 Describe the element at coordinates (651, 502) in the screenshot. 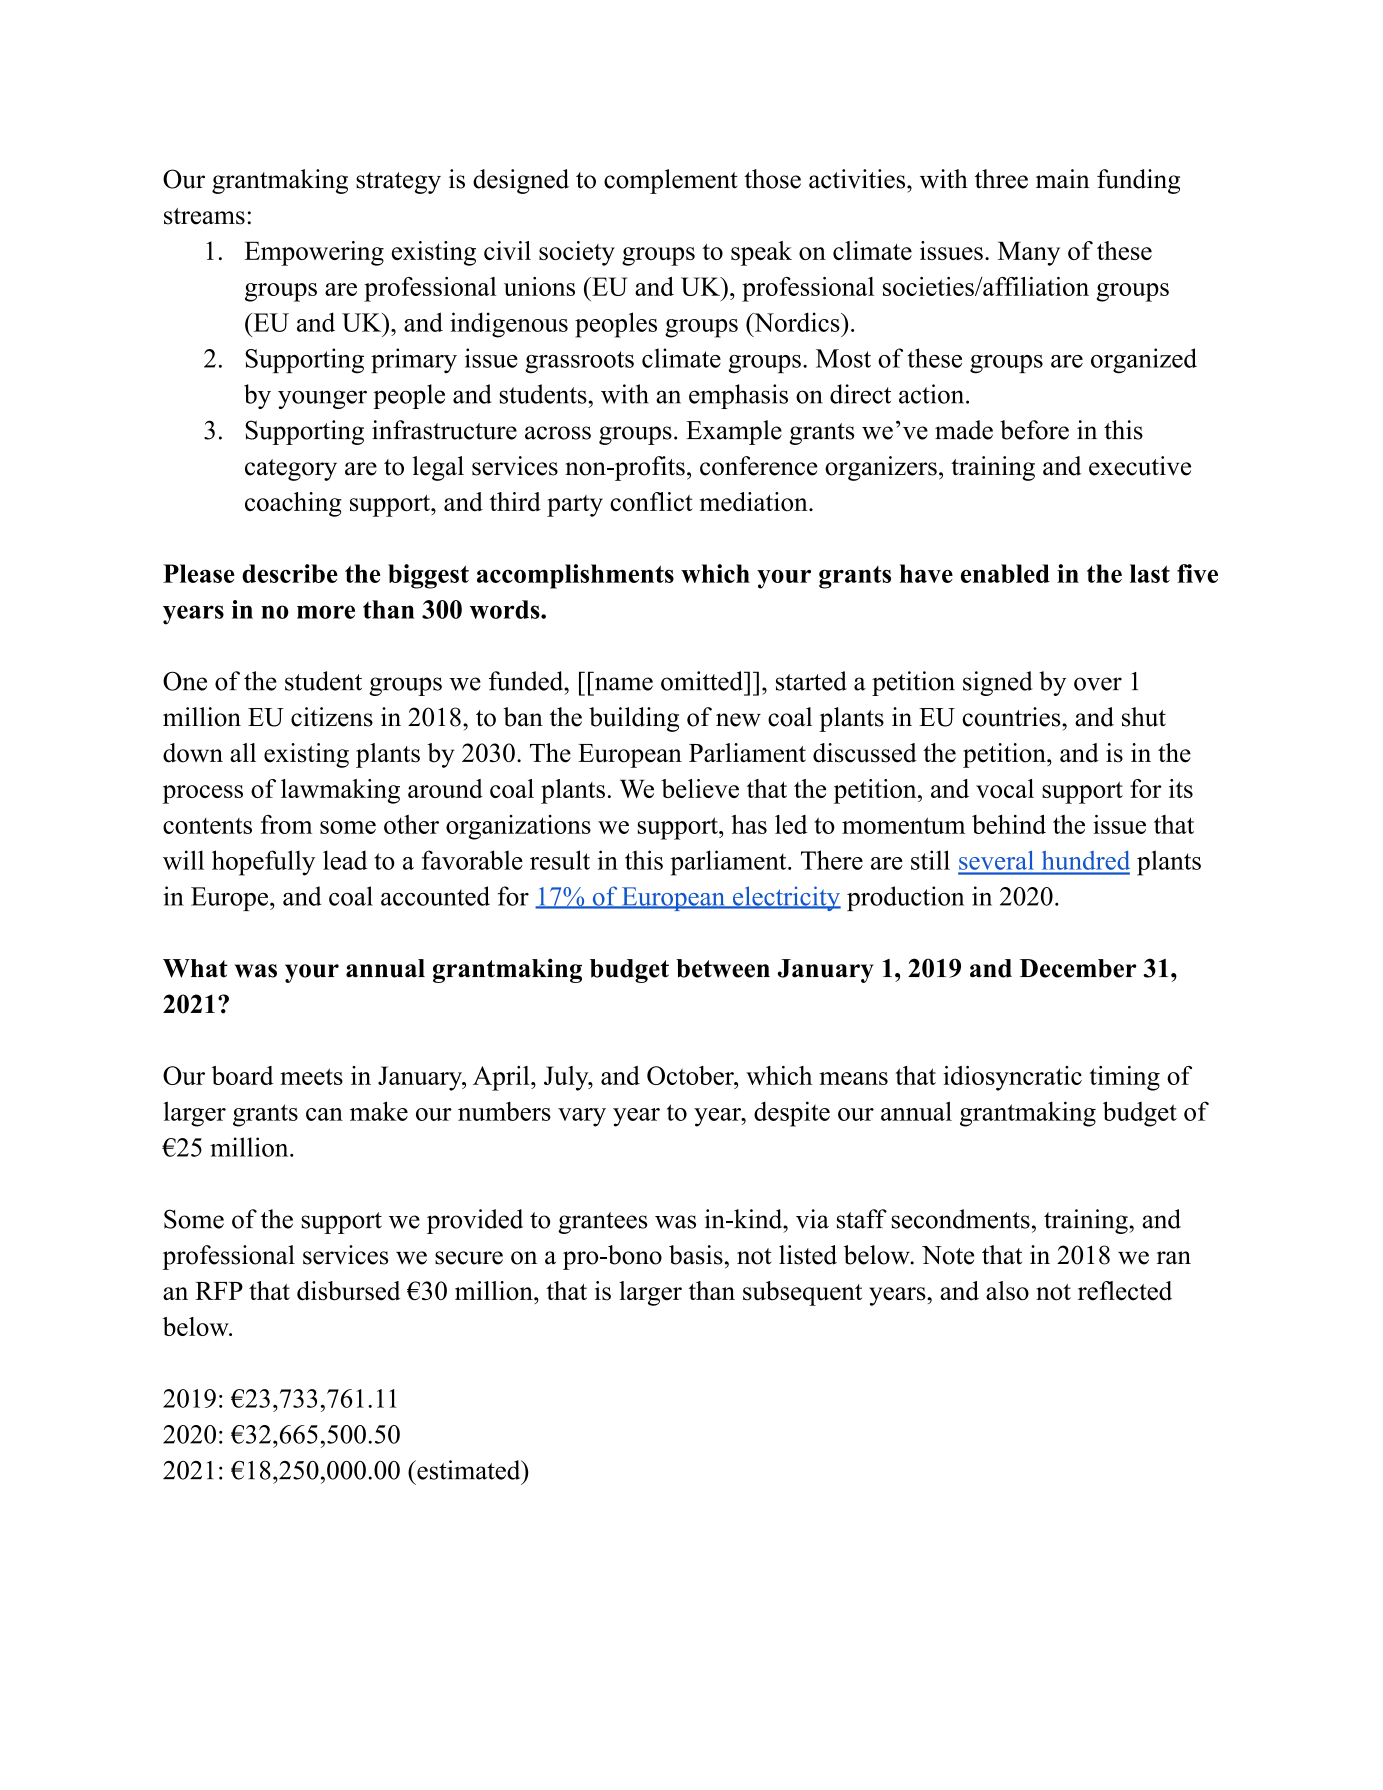

I see `conflict` at that location.
